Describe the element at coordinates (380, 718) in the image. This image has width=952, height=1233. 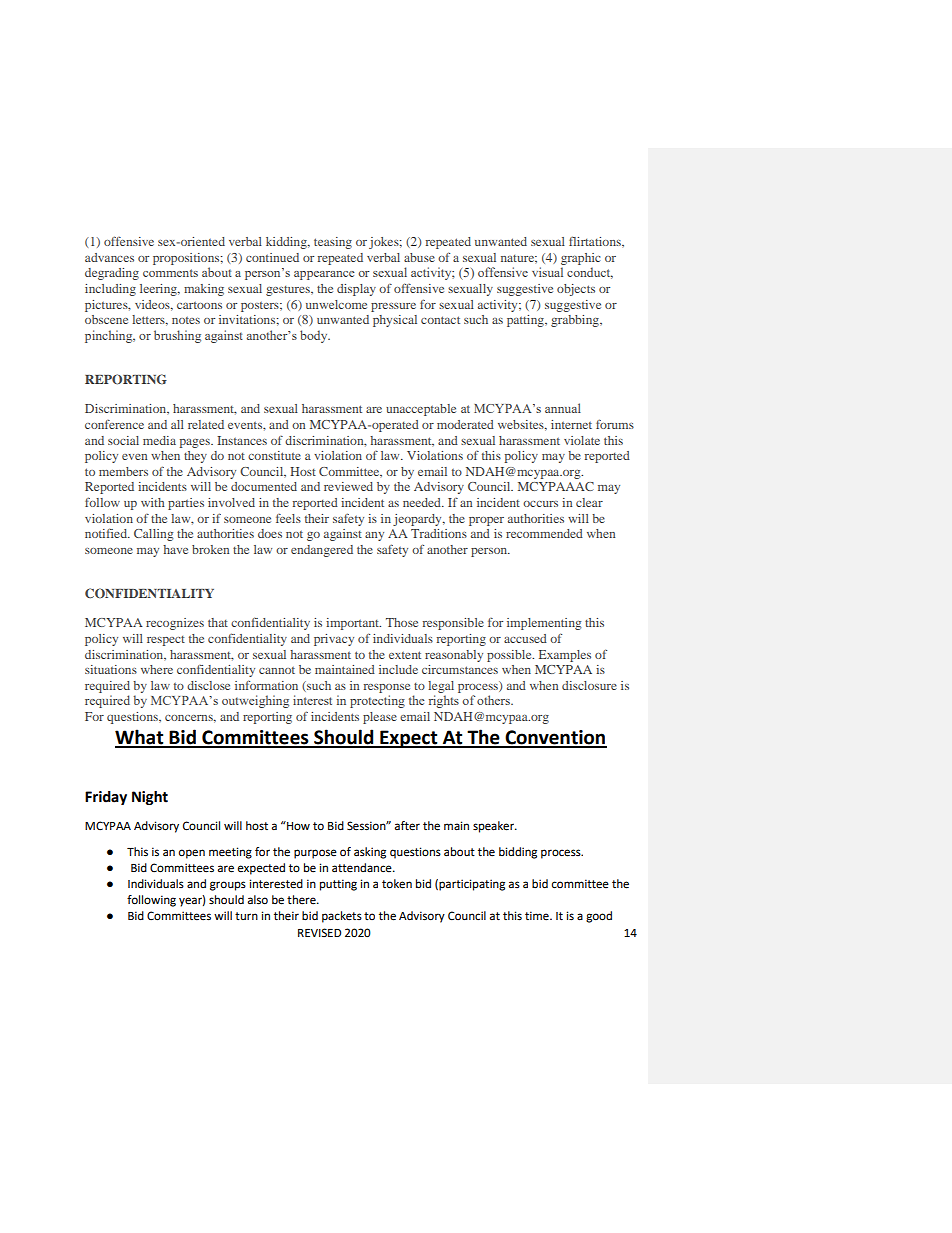
I see `please` at that location.
